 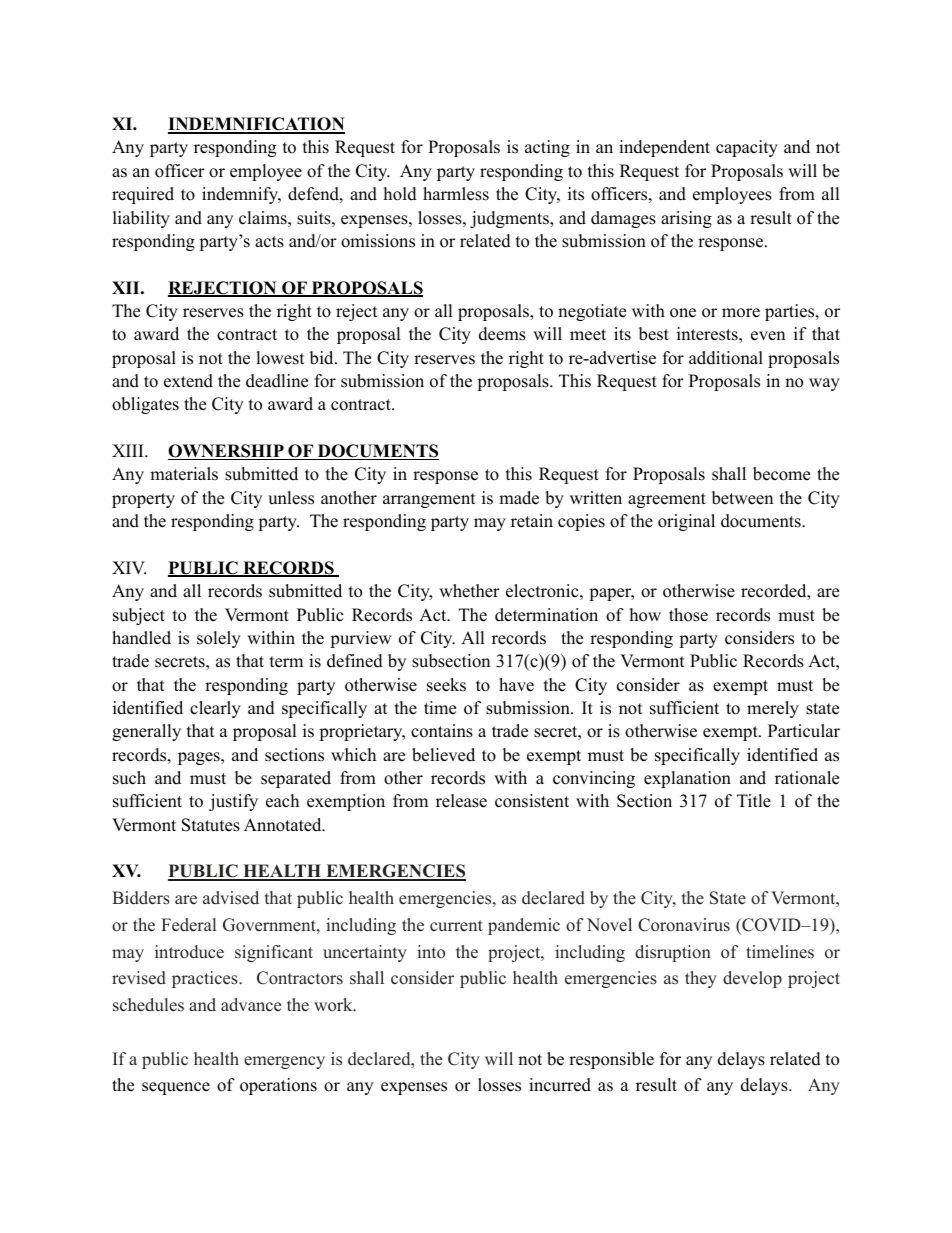 I want to click on sequence, so click(x=176, y=1088).
